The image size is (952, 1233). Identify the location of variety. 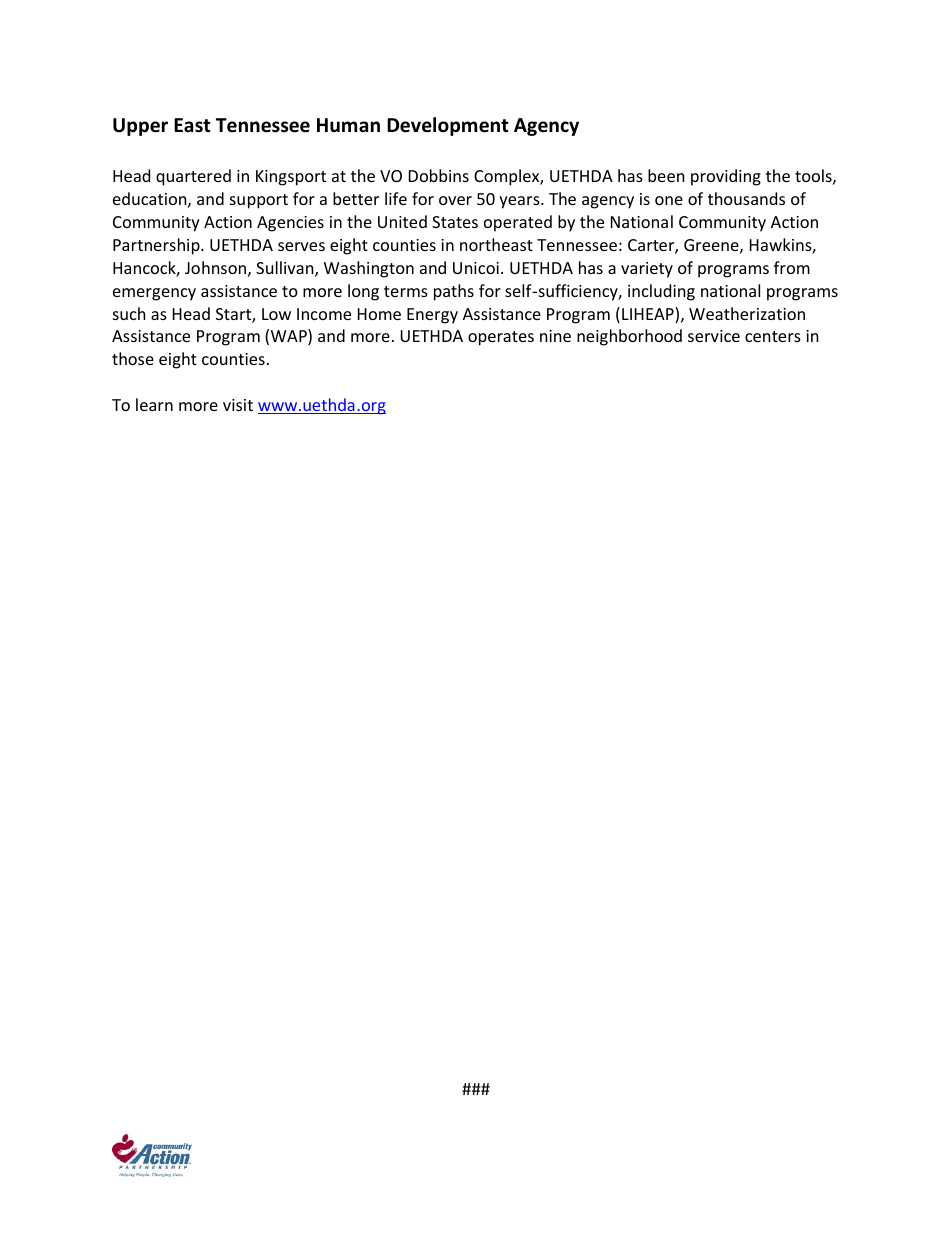
(647, 270).
